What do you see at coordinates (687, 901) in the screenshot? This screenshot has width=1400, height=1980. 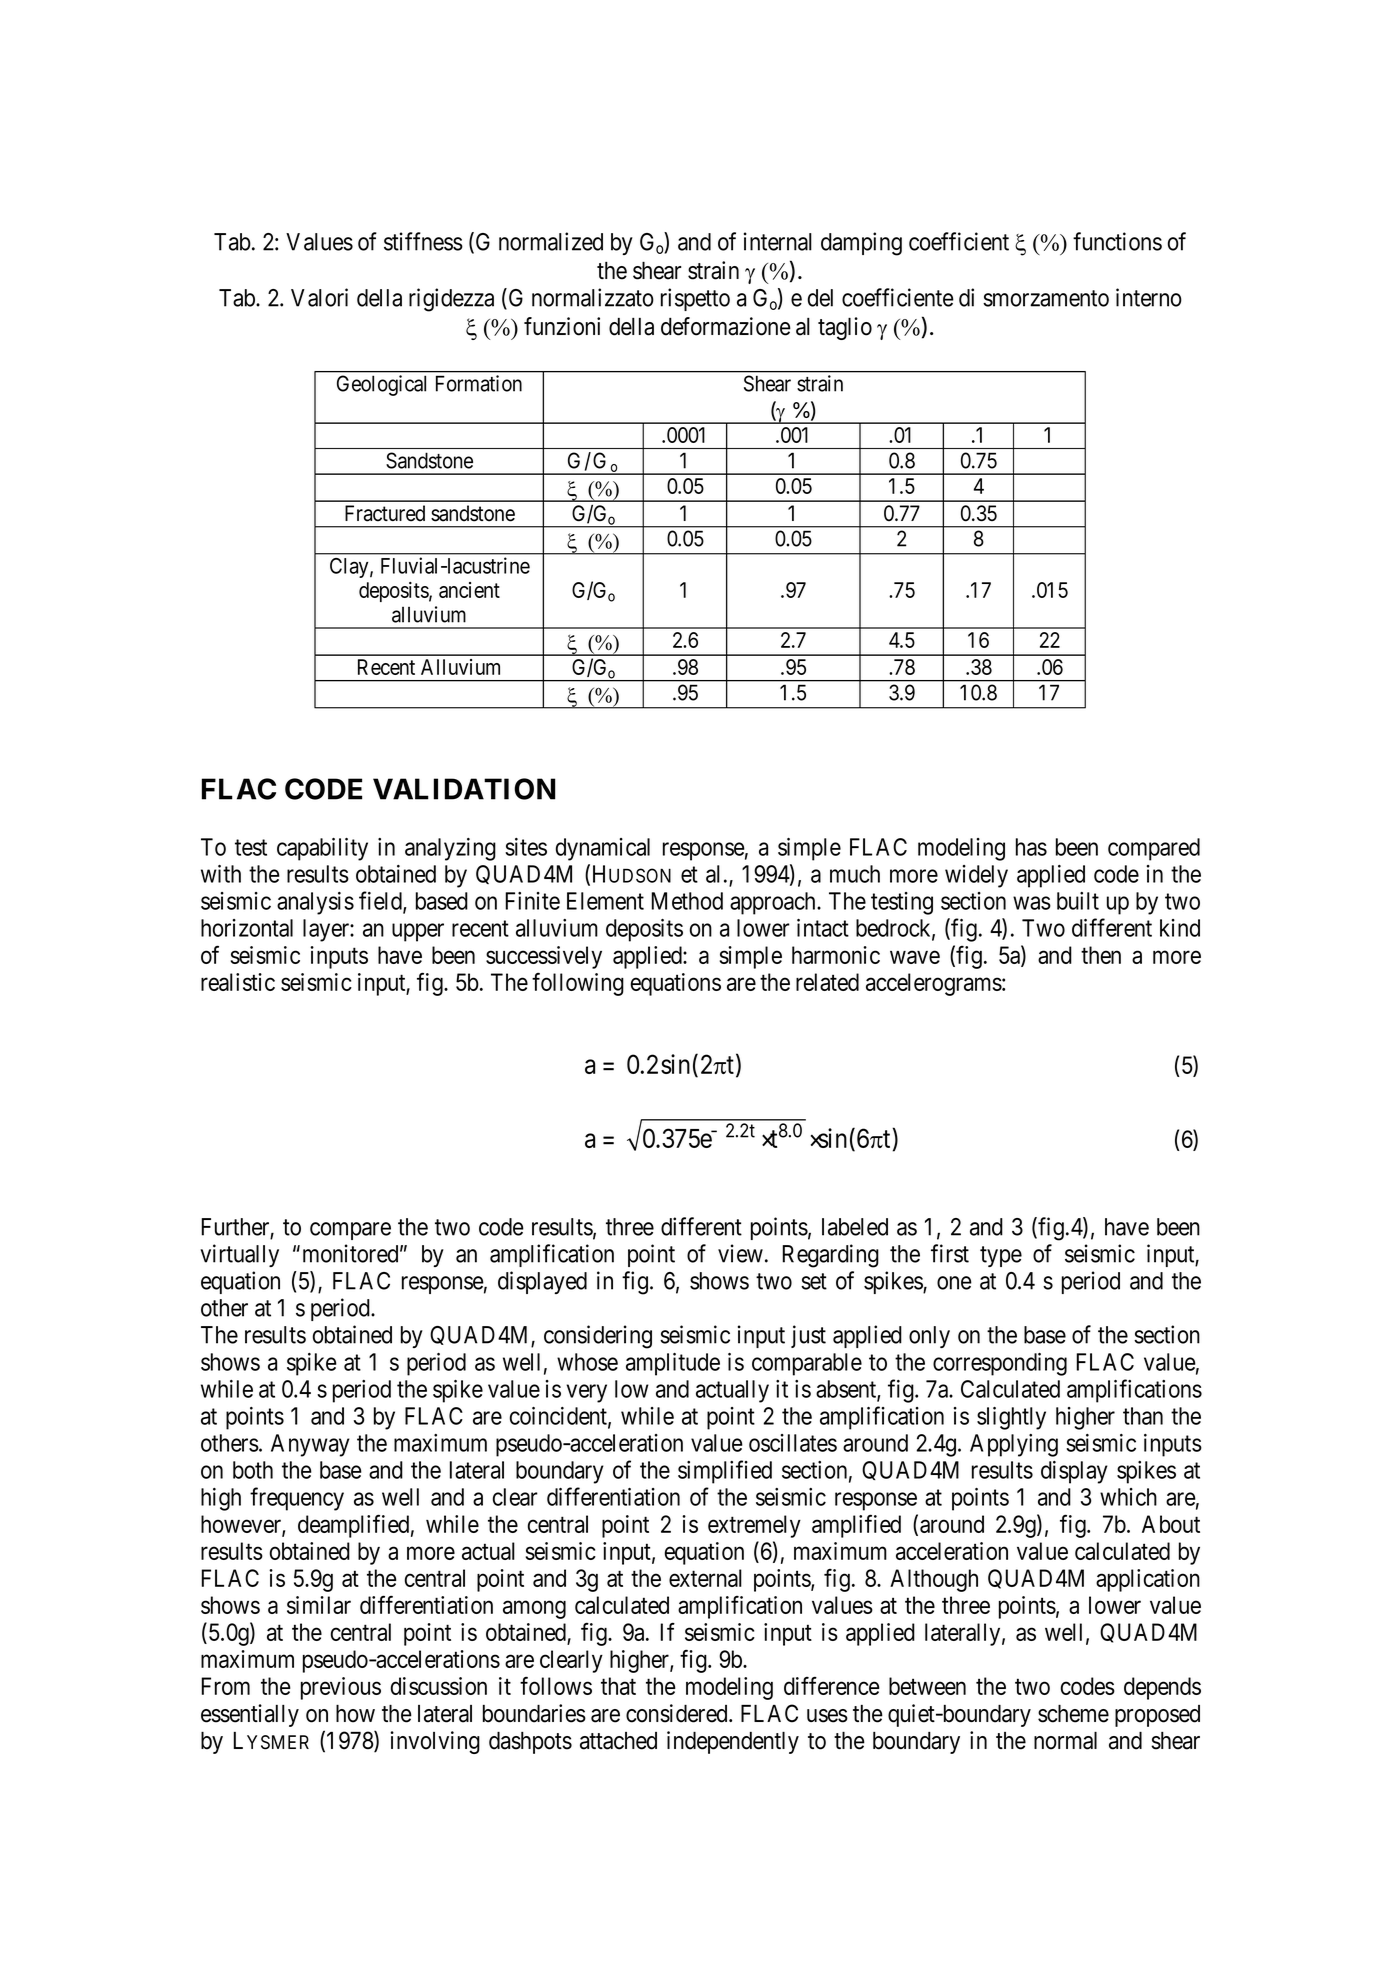 I see `Method` at bounding box center [687, 901].
